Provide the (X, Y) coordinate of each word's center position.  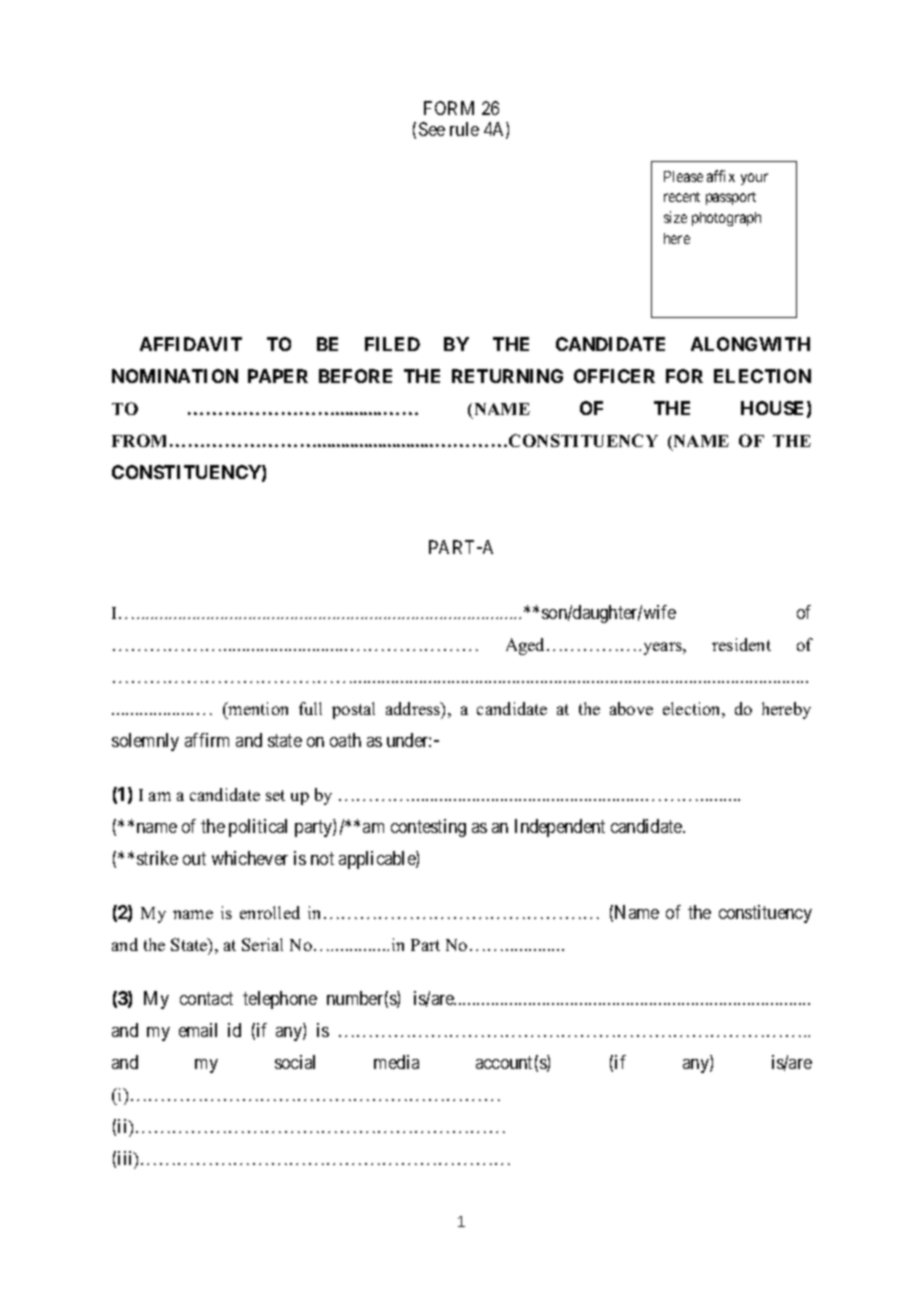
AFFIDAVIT (191, 344)
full (310, 708)
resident (741, 644)
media (396, 1062)
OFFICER (614, 376)
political (258, 828)
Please (683, 176)
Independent (560, 828)
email (198, 1030)
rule (464, 129)
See (432, 129)
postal (353, 710)
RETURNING (507, 376)
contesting (428, 828)
